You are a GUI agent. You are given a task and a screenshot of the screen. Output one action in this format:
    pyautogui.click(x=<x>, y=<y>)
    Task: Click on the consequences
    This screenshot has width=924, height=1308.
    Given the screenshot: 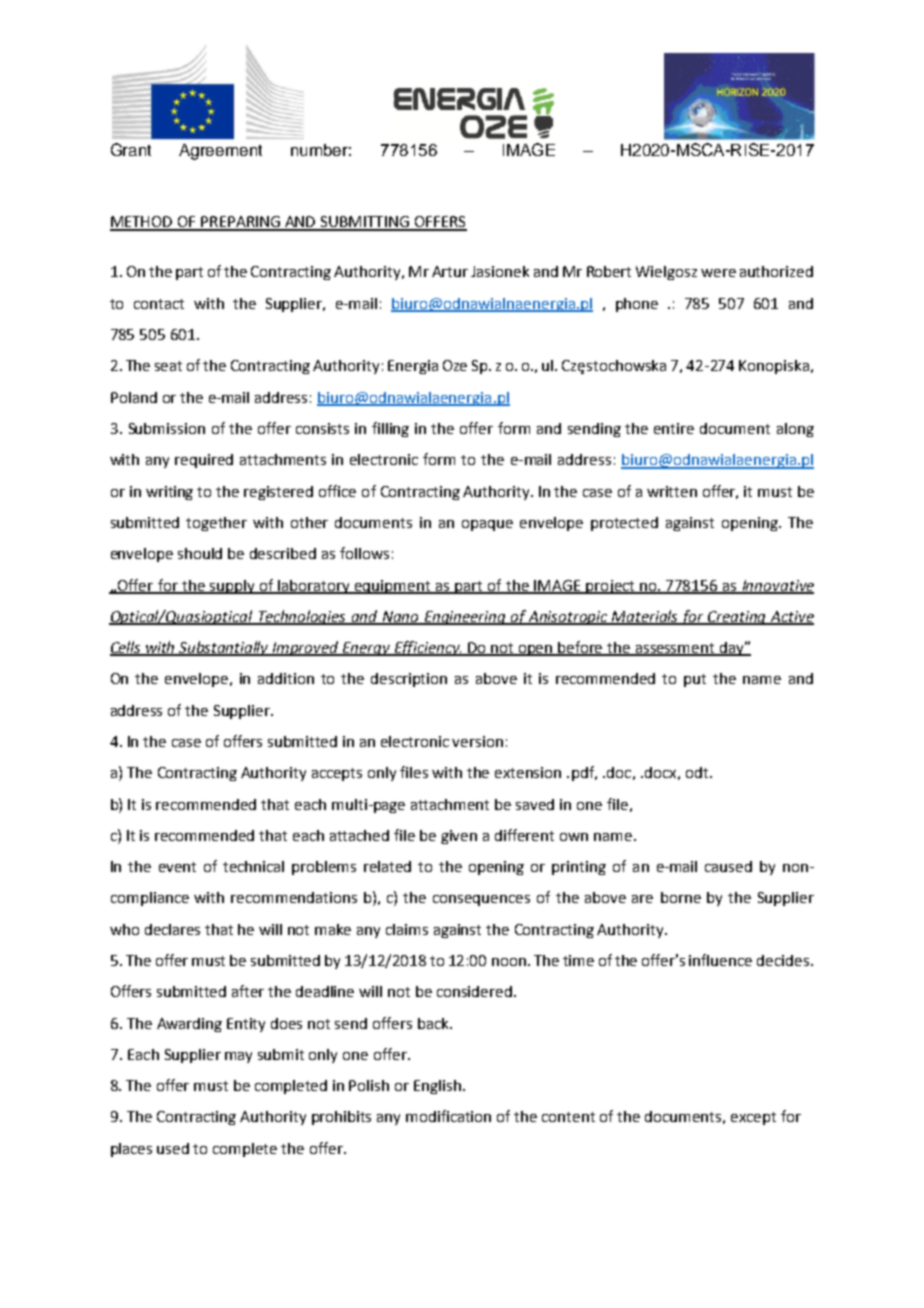 What is the action you would take?
    pyautogui.click(x=481, y=900)
